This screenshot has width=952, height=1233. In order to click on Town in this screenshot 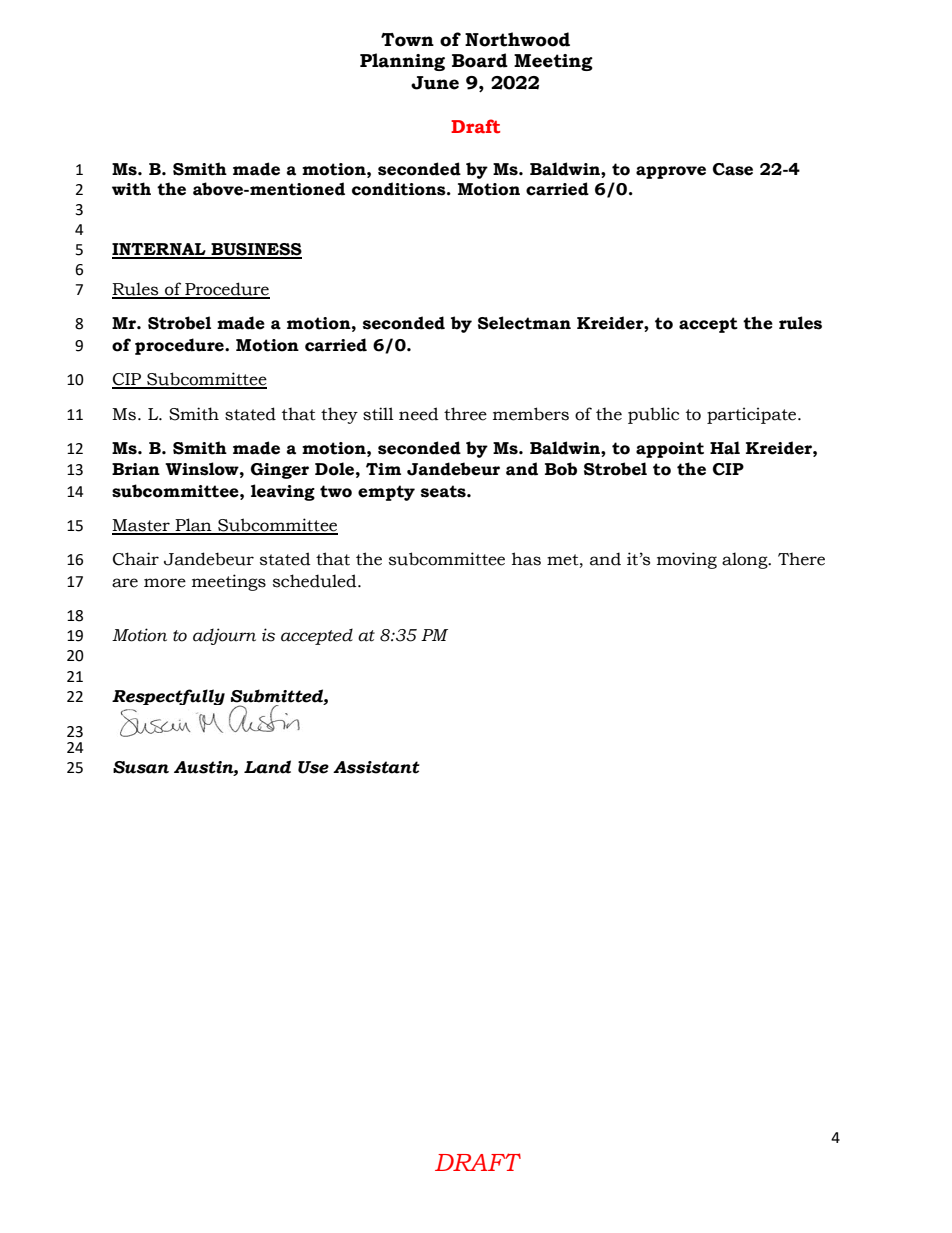, I will do `click(407, 40)`.
